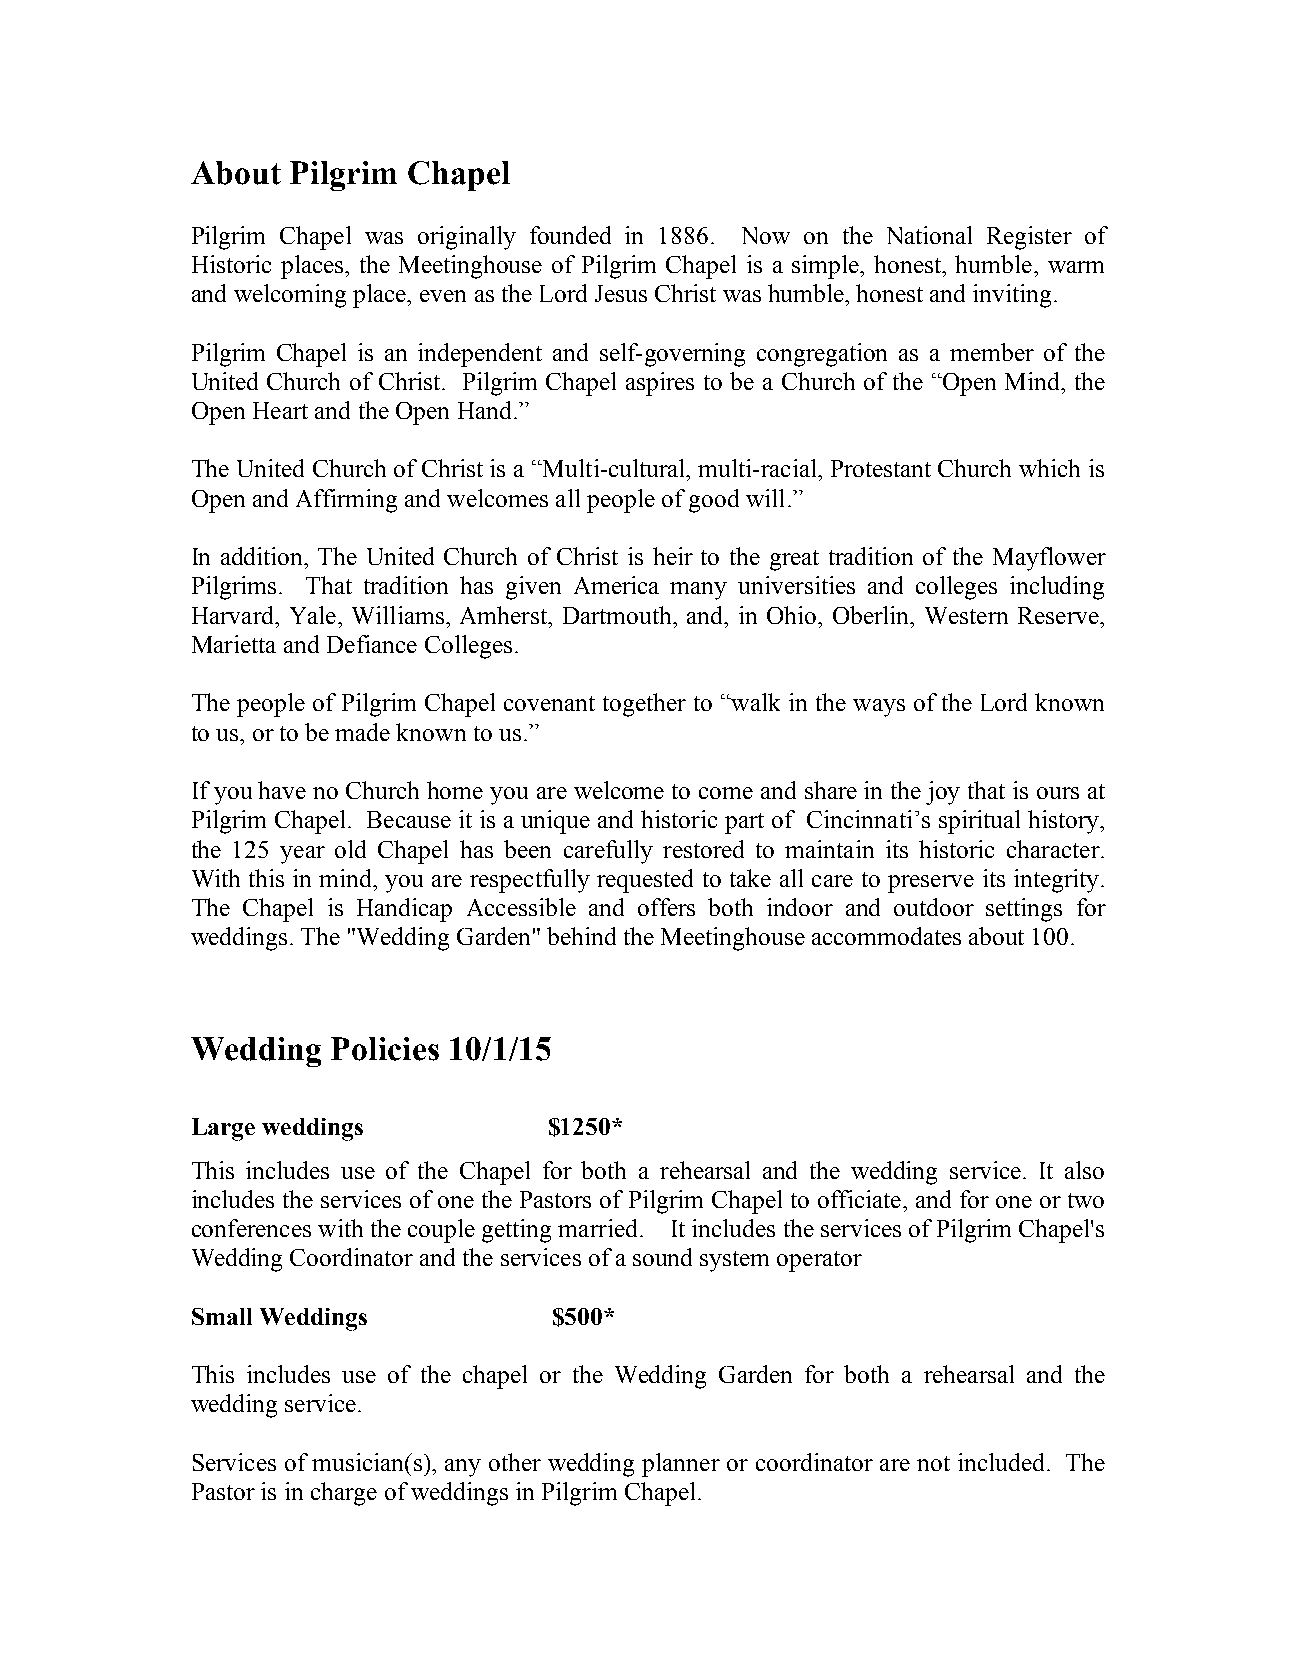 This document has height=1677, width=1296. I want to click on which, so click(1049, 468).
